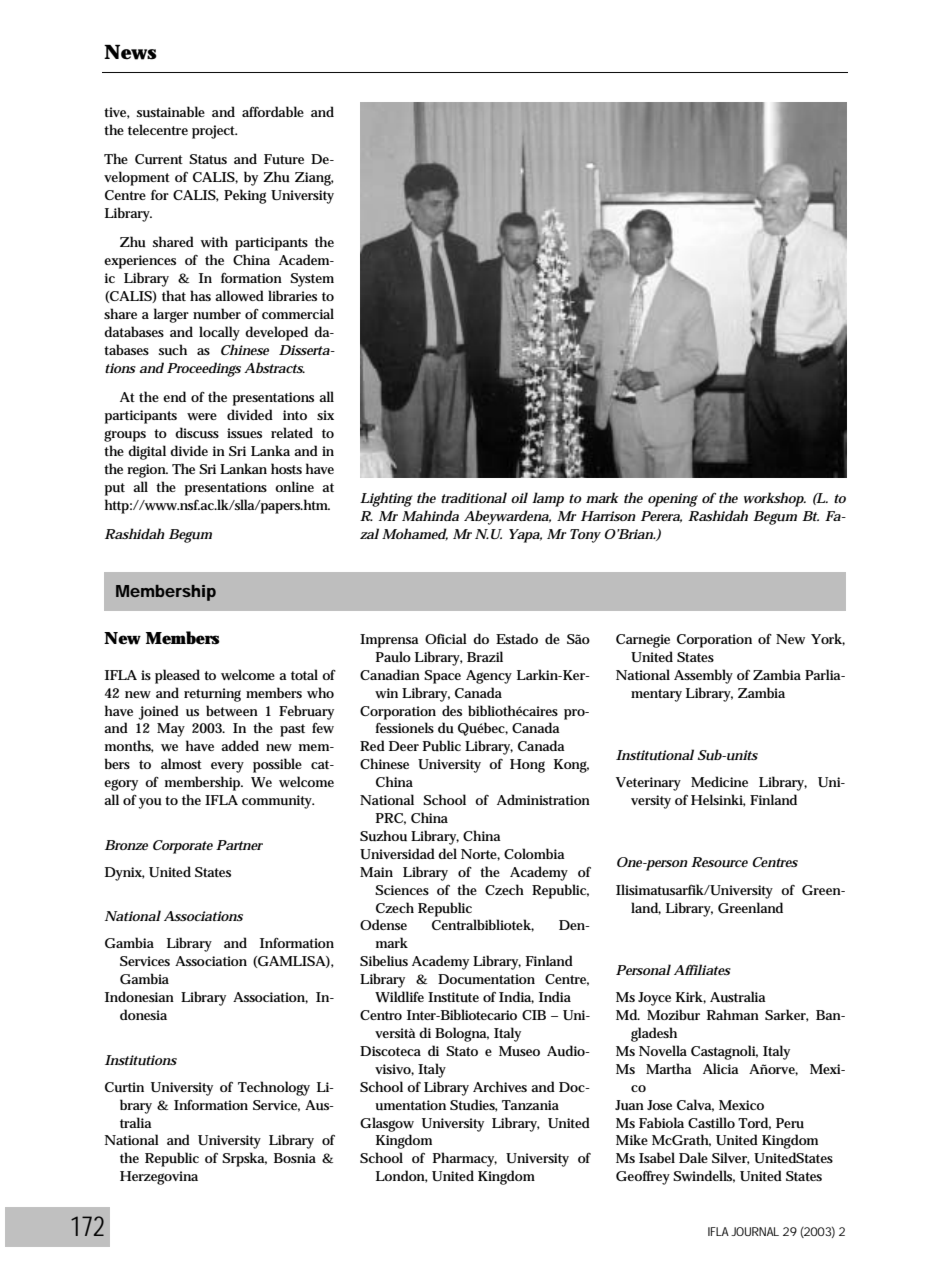 The height and width of the image is (1288, 945). I want to click on Herzegovina, so click(159, 1178).
